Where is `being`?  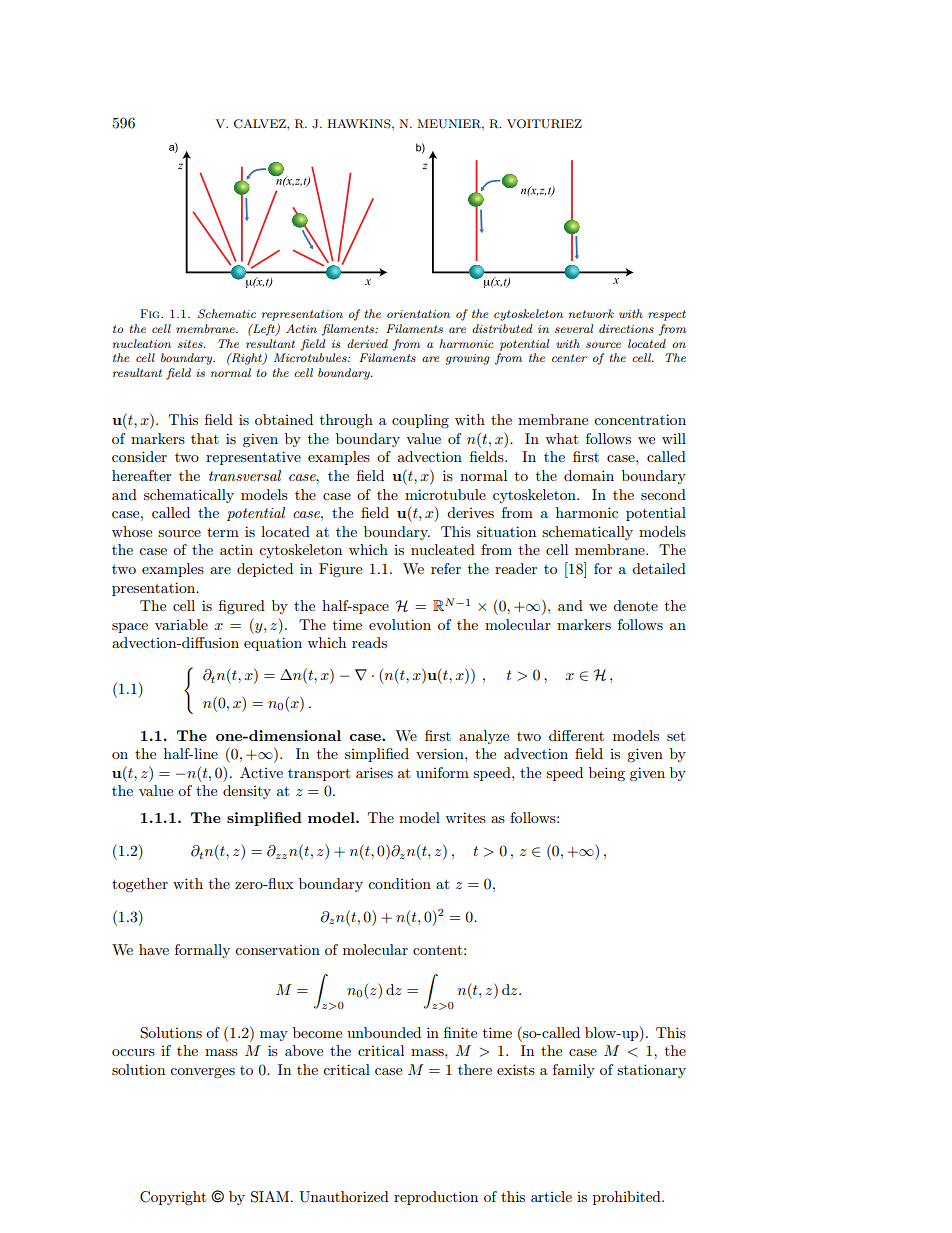 being is located at coordinates (607, 774).
